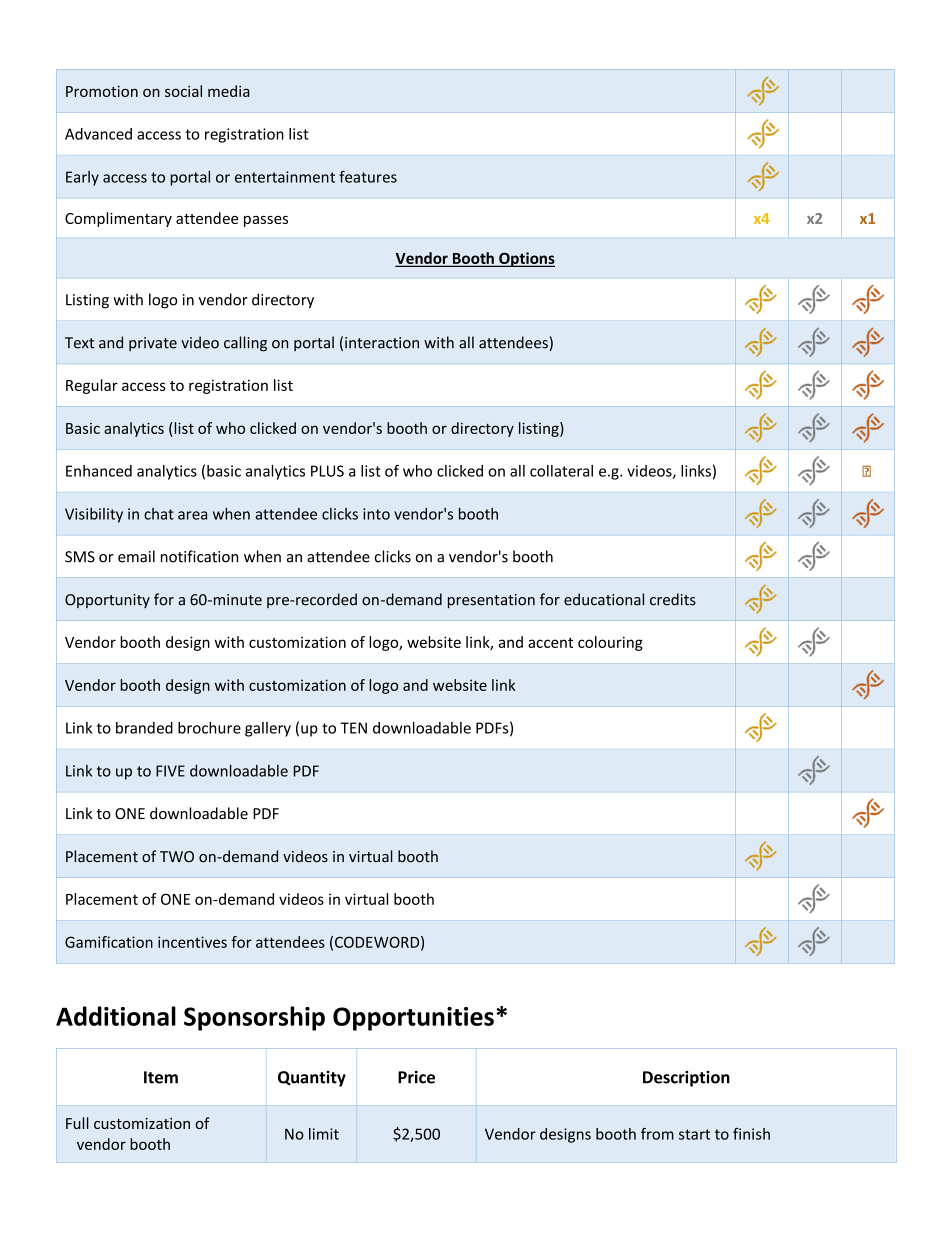 The image size is (952, 1233). I want to click on FIVE, so click(170, 771).
